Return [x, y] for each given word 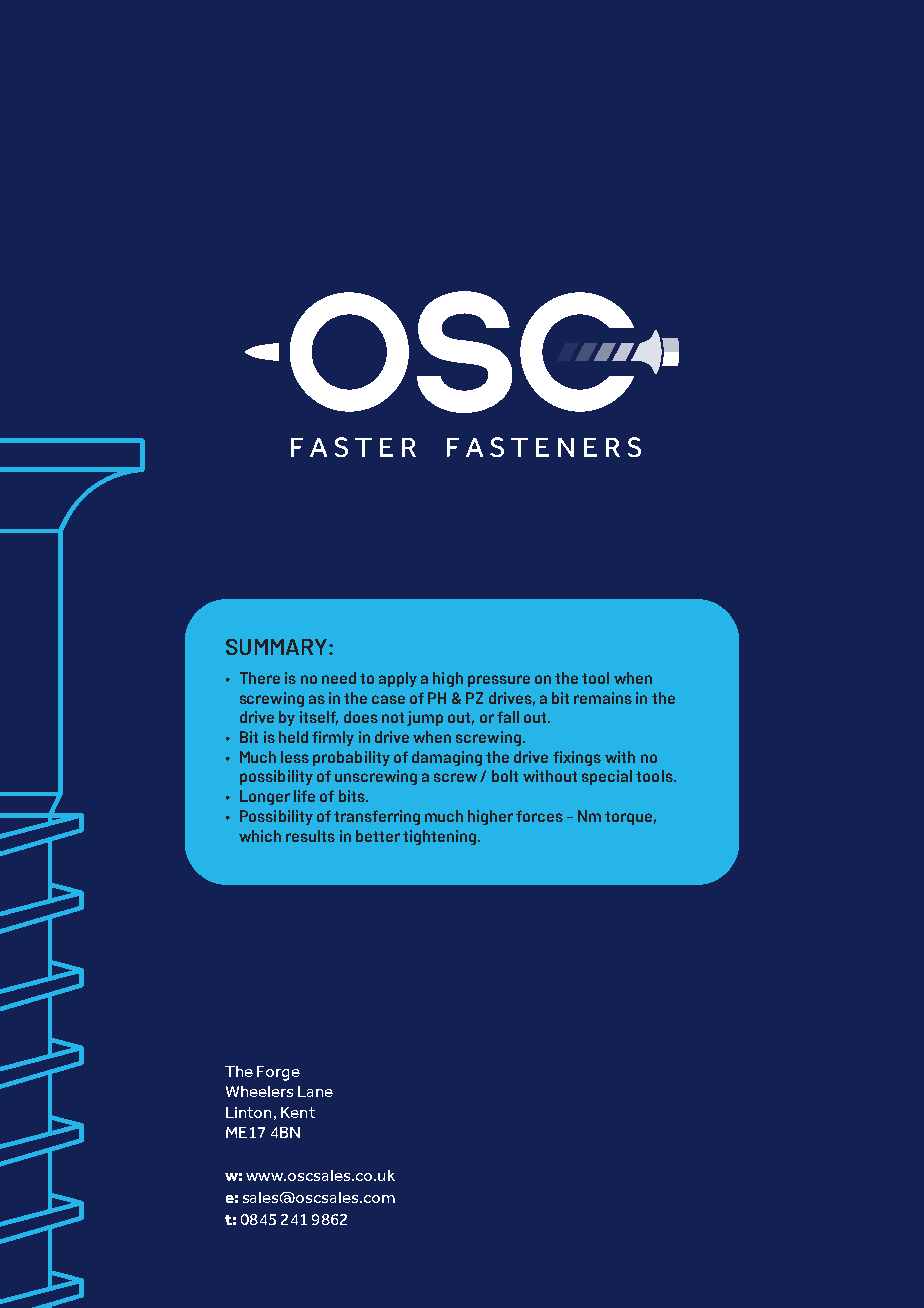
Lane [315, 1091]
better [378, 836]
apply [398, 679]
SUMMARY [278, 647]
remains [603, 698]
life [304, 796]
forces [539, 816]
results [310, 836]
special [607, 777]
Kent [298, 1112]
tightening [441, 837]
